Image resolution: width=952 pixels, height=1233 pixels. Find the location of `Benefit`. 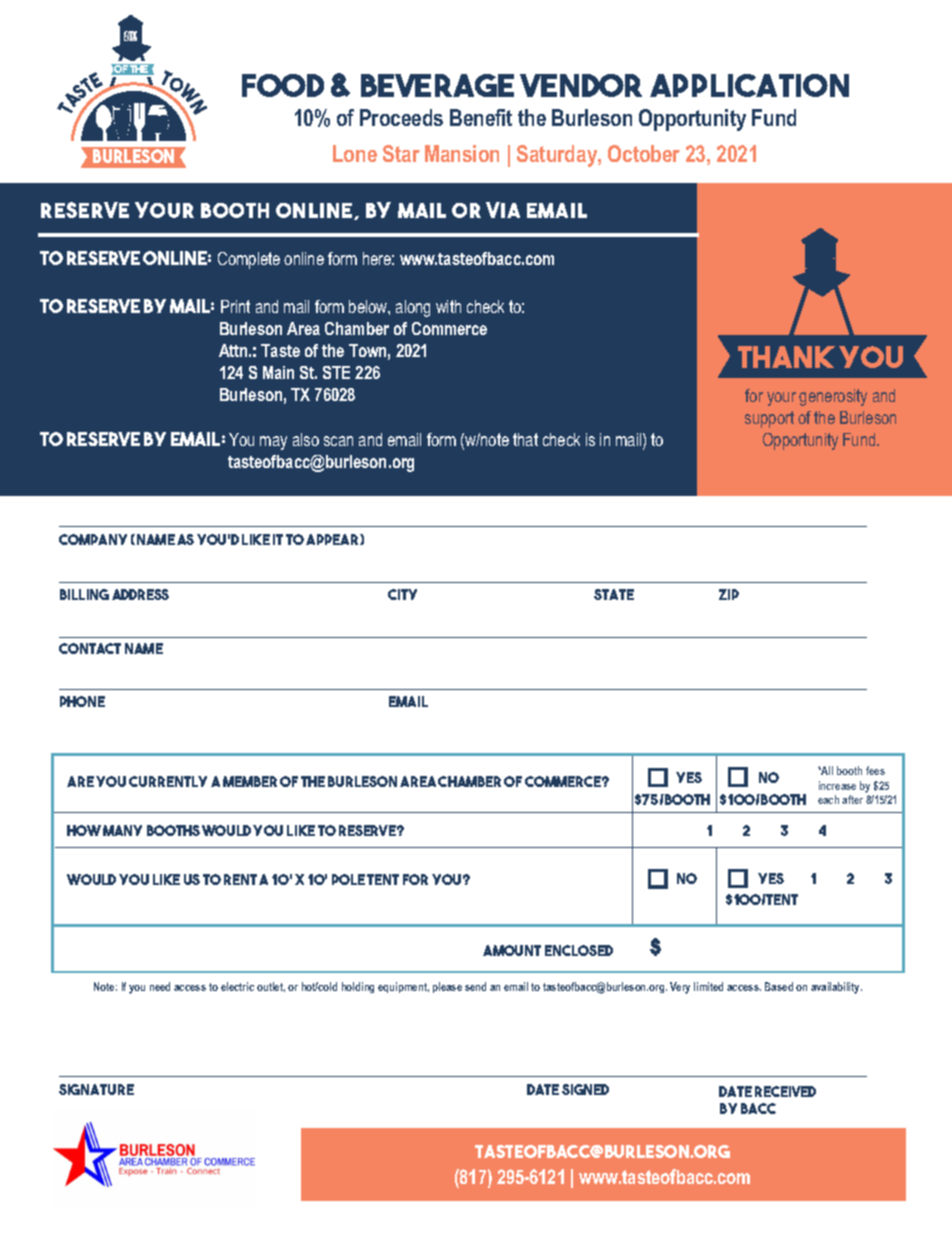

Benefit is located at coordinates (481, 117).
